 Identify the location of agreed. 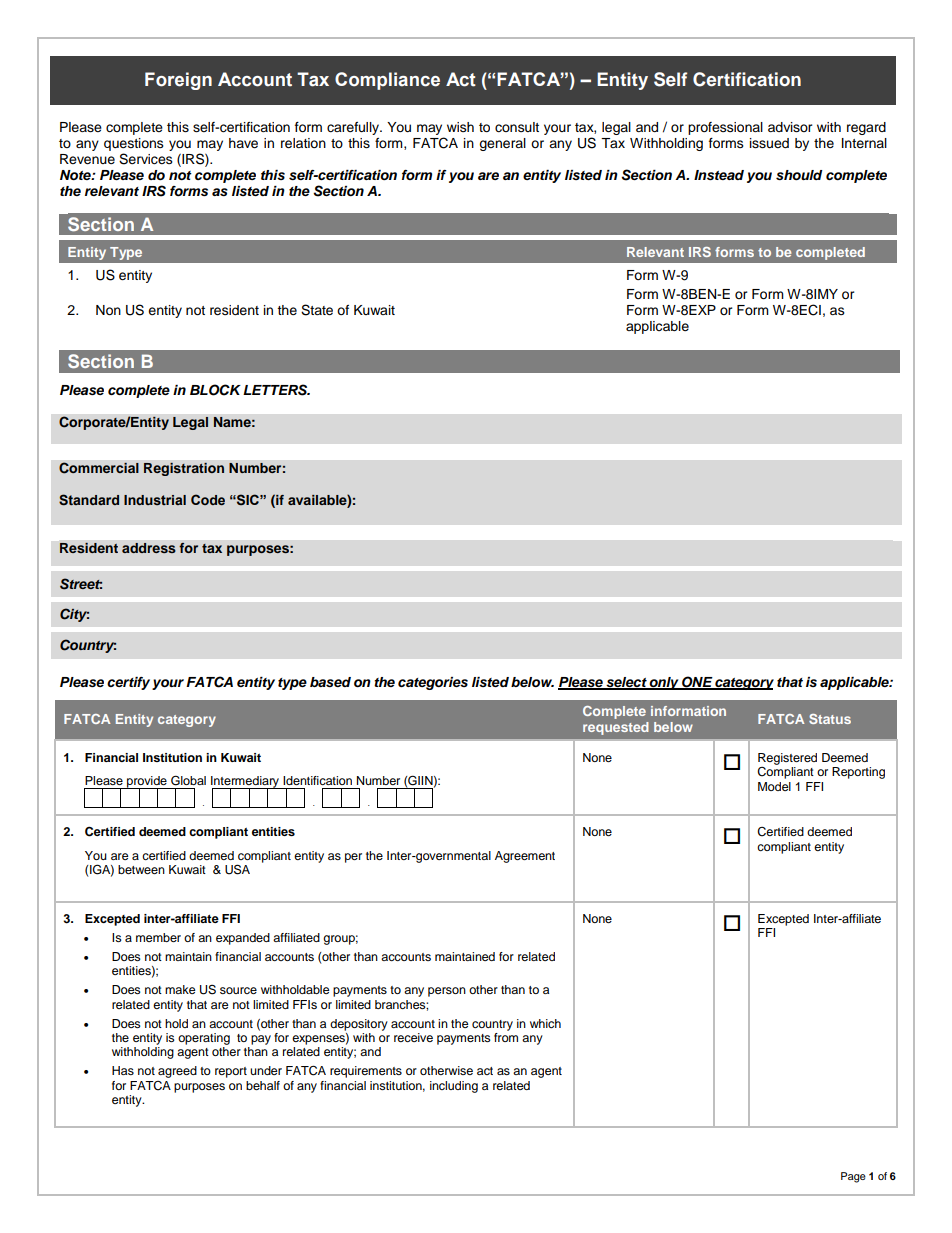
(177, 1072).
